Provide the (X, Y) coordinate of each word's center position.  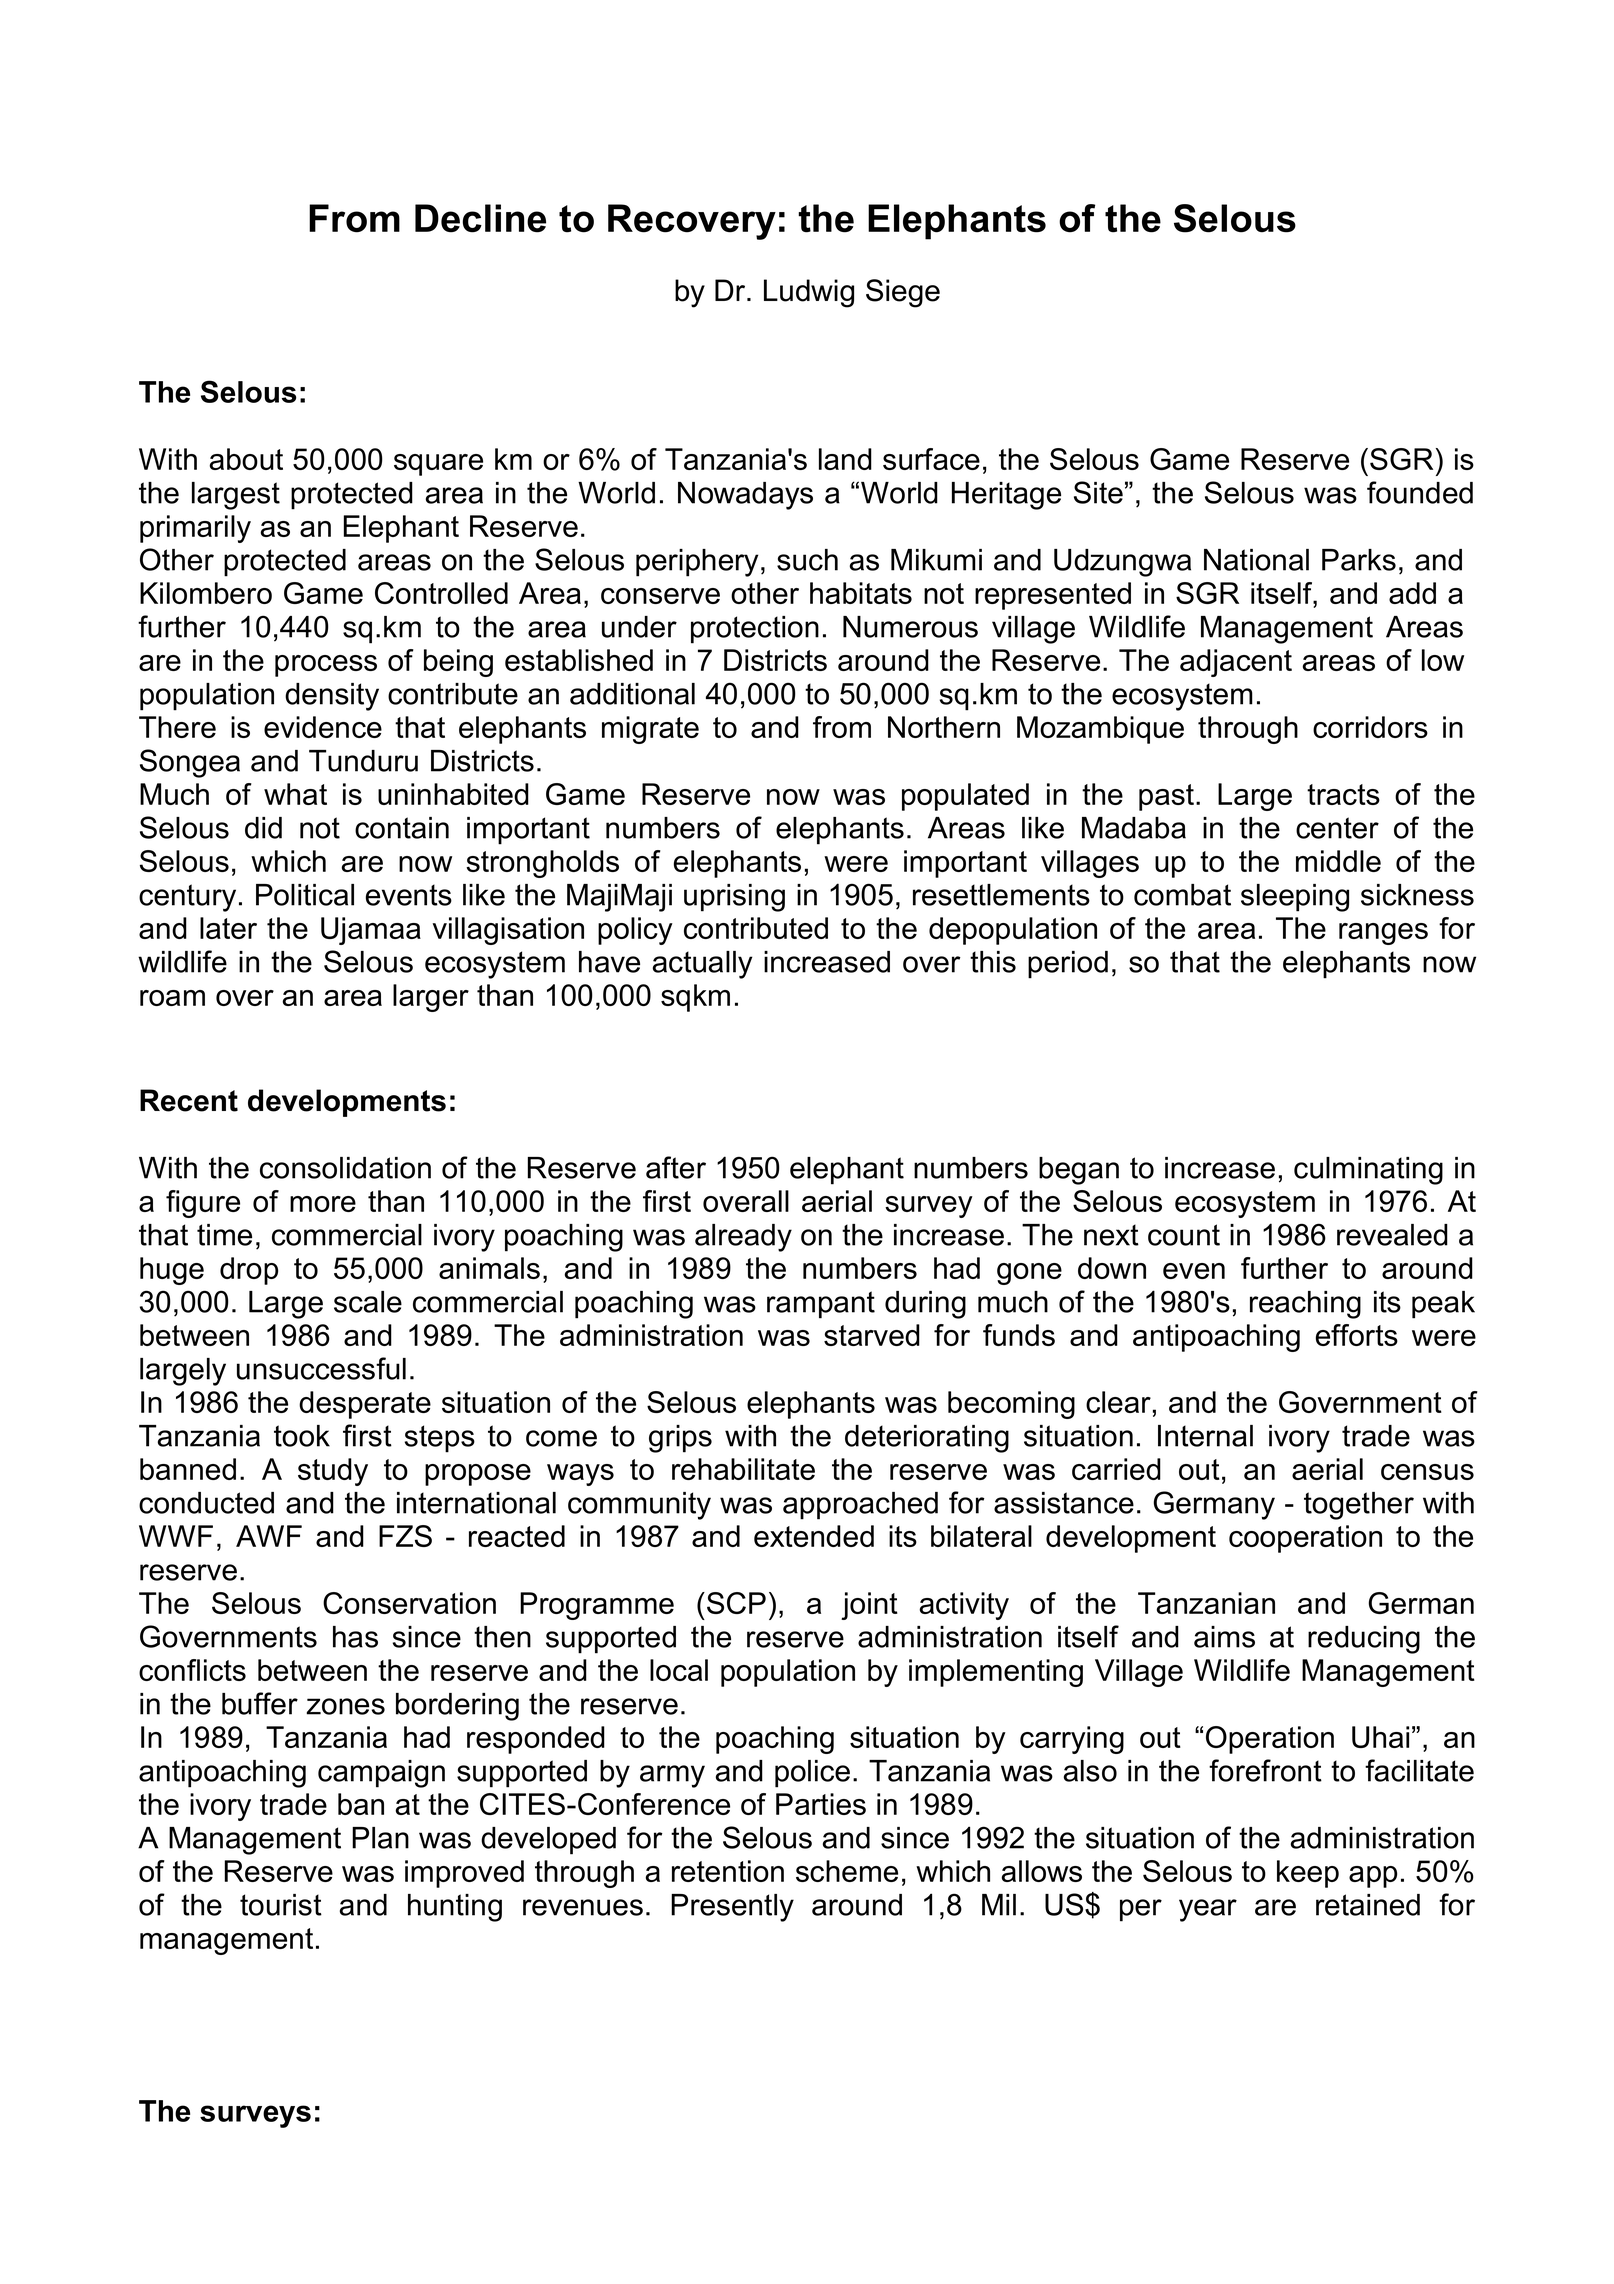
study (333, 1472)
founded (1420, 492)
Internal (1205, 1436)
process (326, 666)
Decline (480, 218)
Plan (380, 1838)
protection (755, 630)
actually (702, 965)
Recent (189, 1100)
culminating (1368, 1171)
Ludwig (809, 293)
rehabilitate (743, 1469)
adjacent (1236, 663)
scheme (847, 1871)
